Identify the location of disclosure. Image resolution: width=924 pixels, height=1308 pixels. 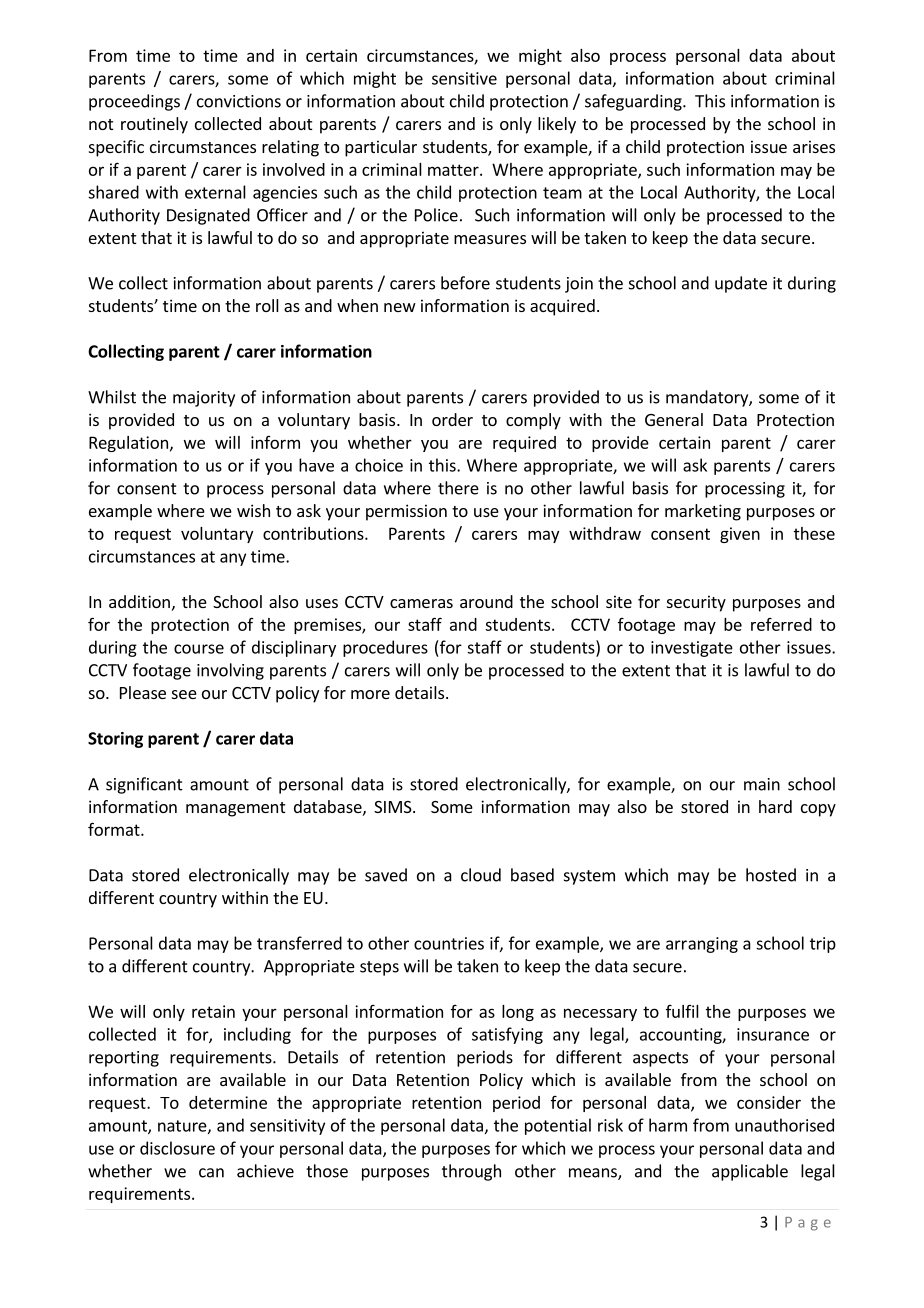
(177, 1148).
